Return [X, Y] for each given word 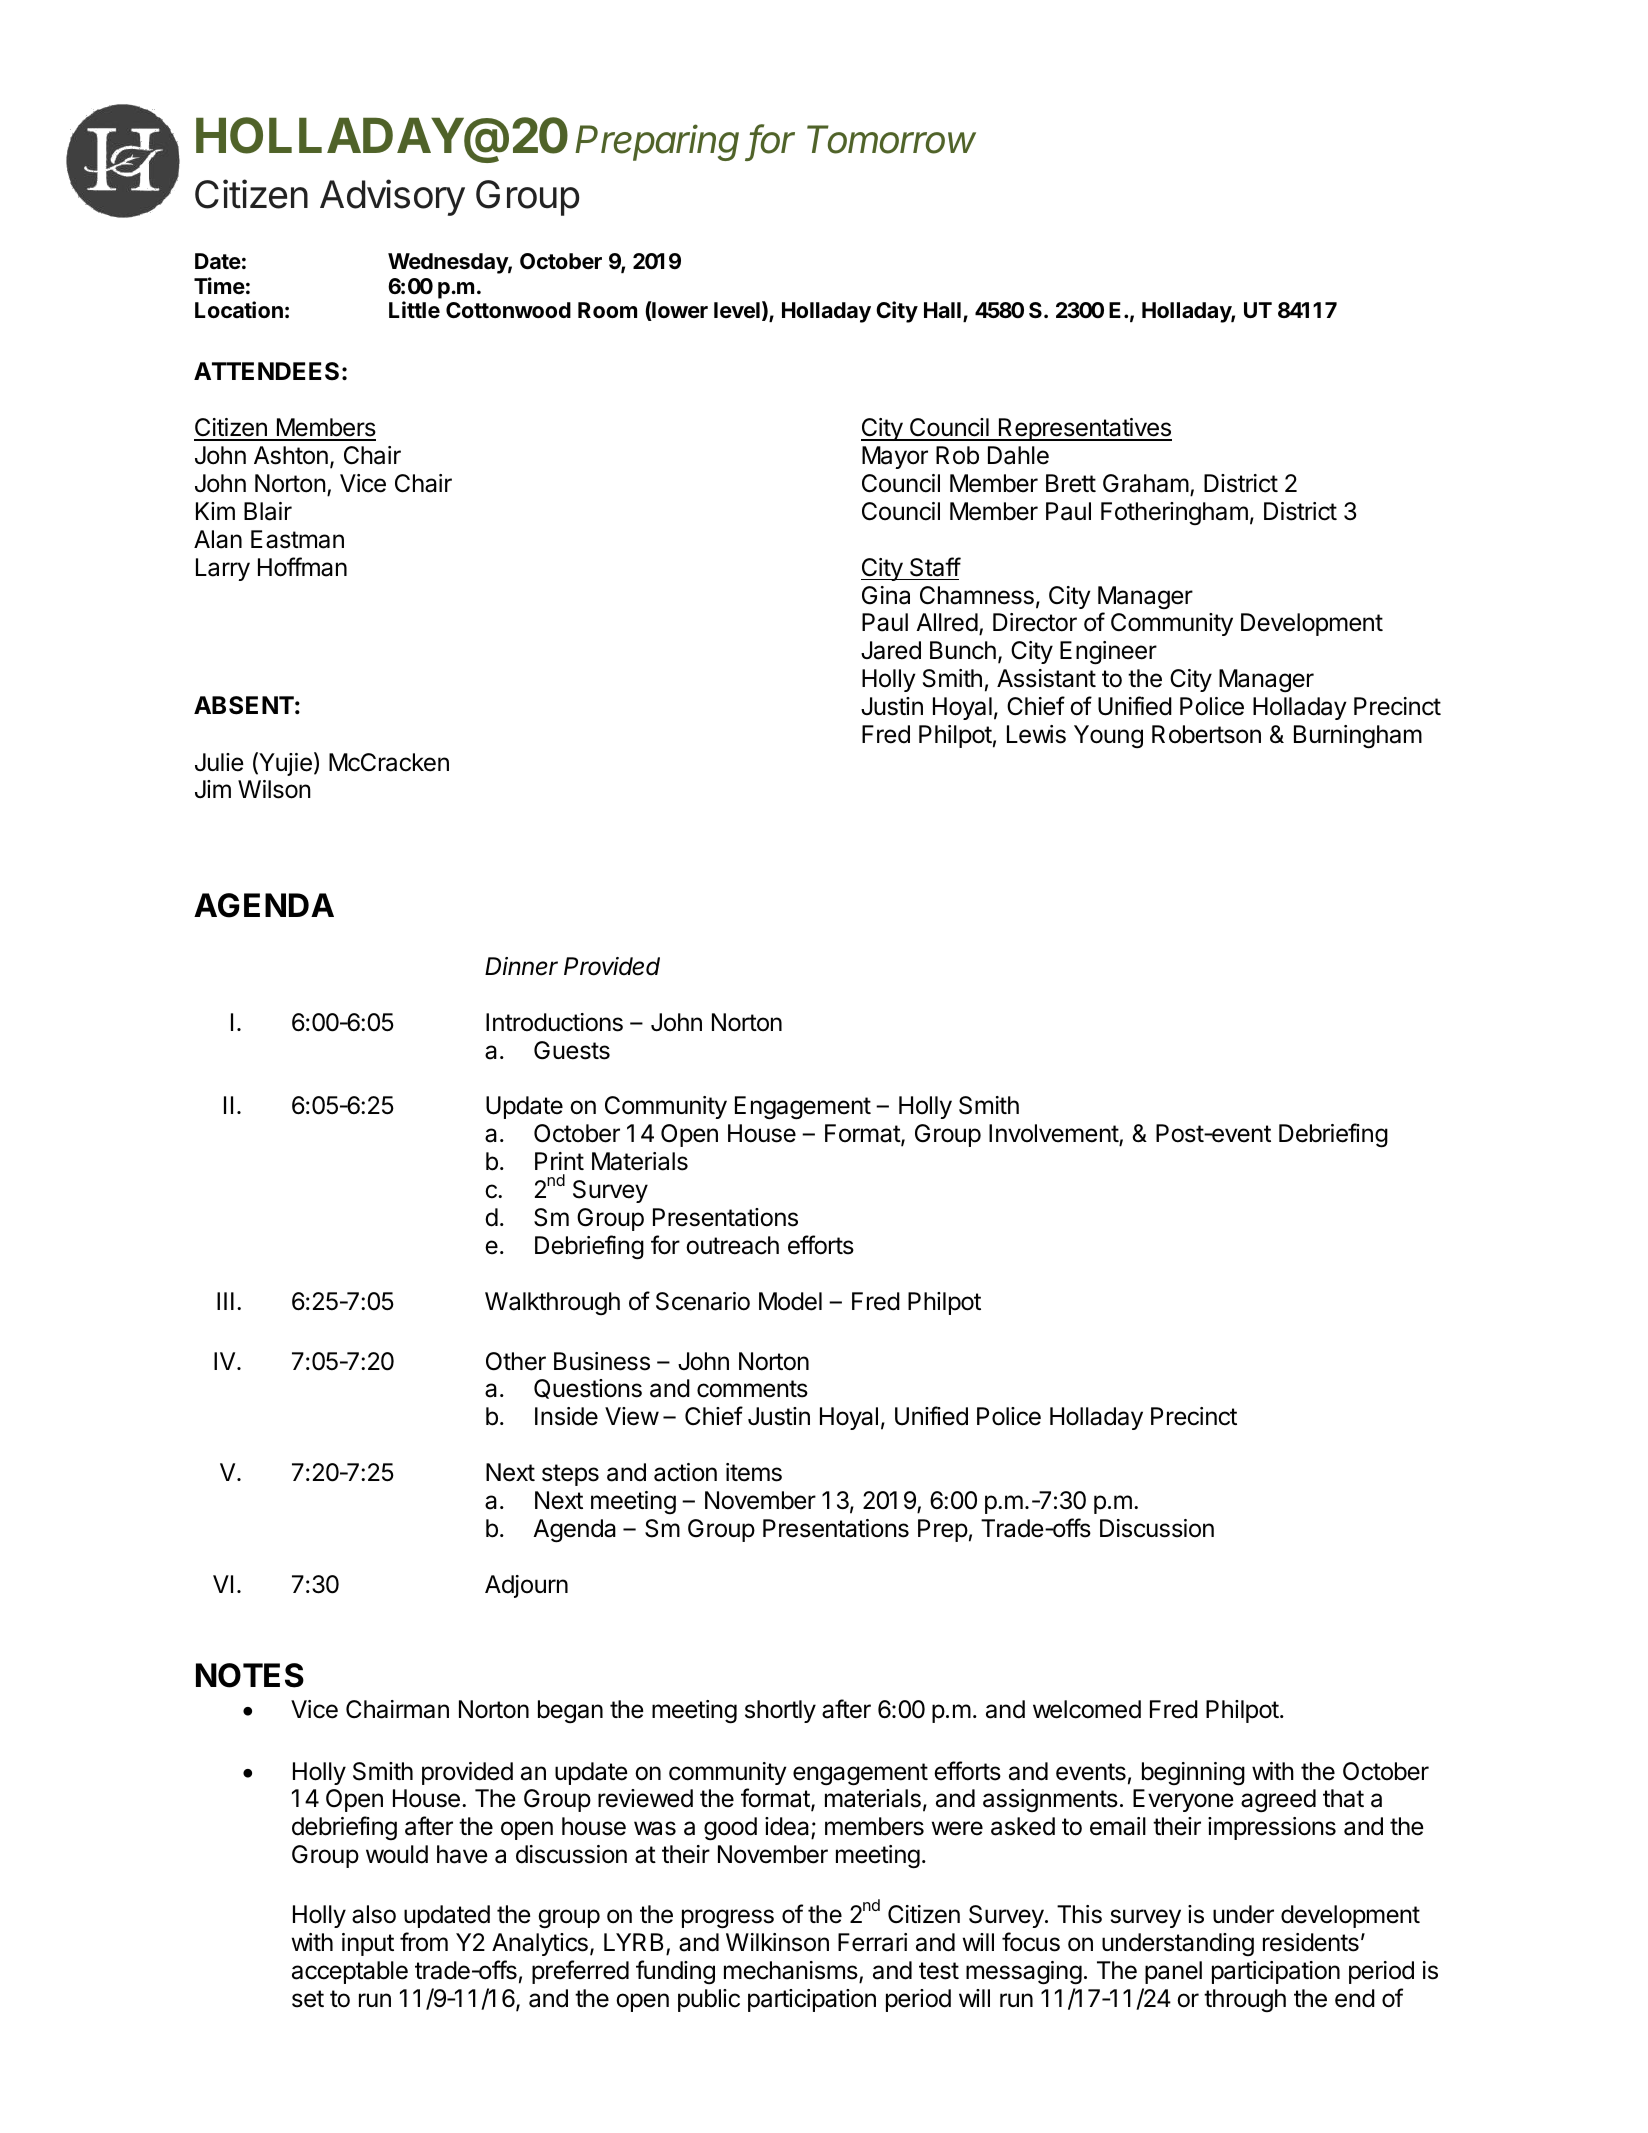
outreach [732, 1245]
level [737, 310]
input [368, 1944]
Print [559, 1161]
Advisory [392, 197]
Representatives [1084, 429]
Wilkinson [777, 1942]
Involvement [1054, 1135]
